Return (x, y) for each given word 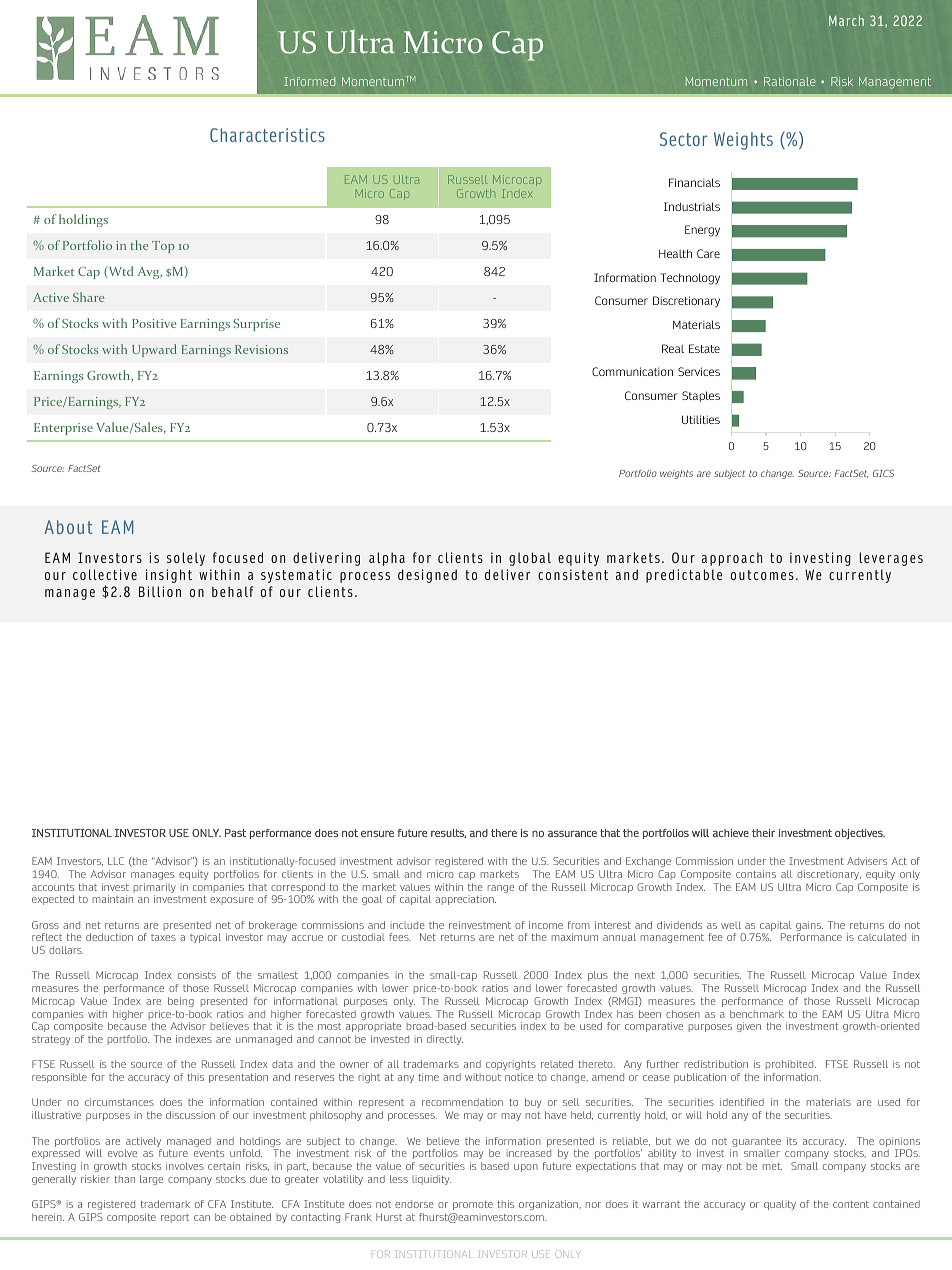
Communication (632, 371)
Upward (154, 350)
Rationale (789, 81)
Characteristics (267, 135)
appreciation (465, 900)
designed (427, 576)
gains (809, 927)
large (151, 1180)
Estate (704, 348)
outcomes (762, 575)
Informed (309, 81)
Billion (160, 591)
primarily (155, 889)
